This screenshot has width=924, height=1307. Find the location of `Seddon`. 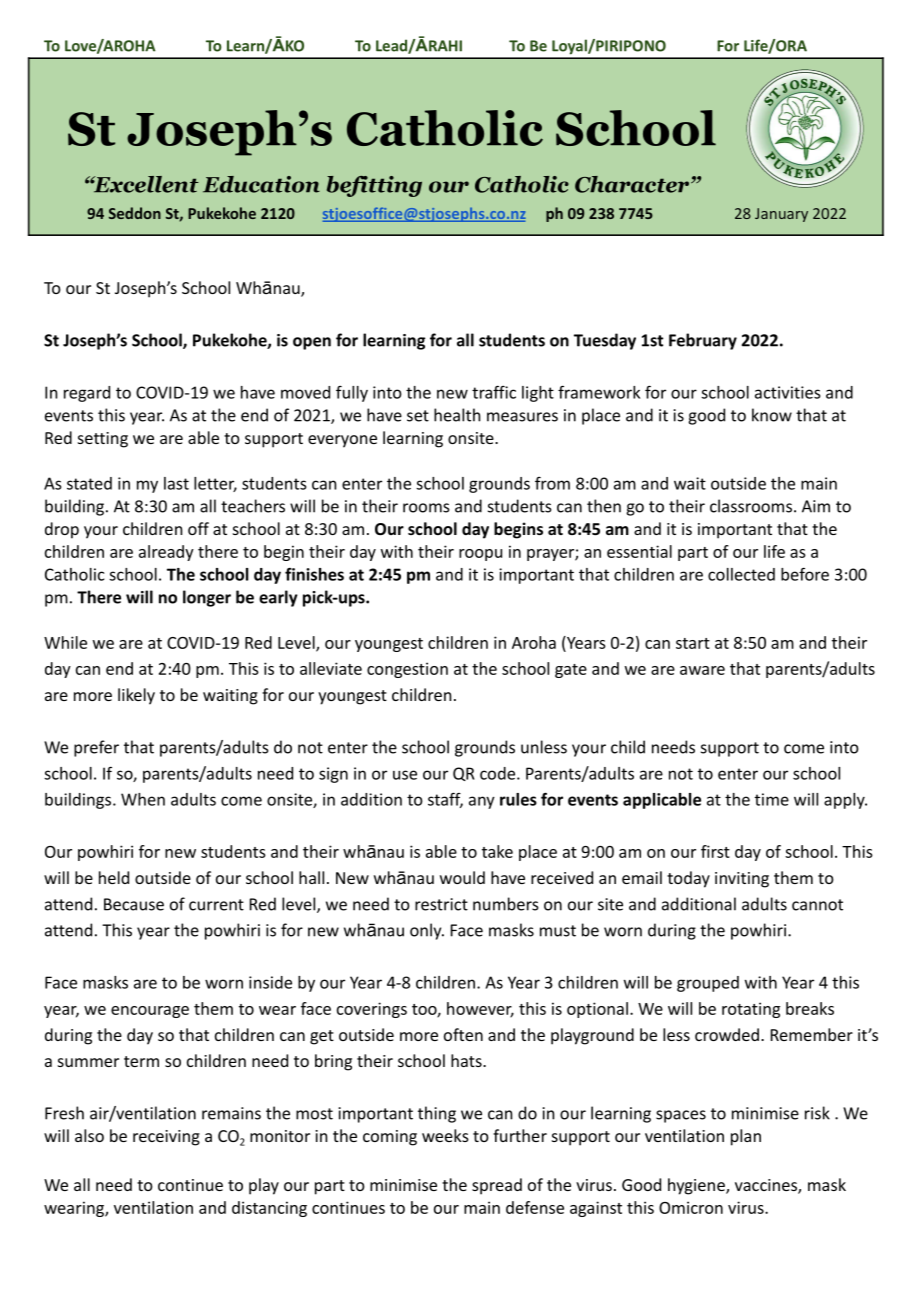

Seddon is located at coordinates (135, 213).
